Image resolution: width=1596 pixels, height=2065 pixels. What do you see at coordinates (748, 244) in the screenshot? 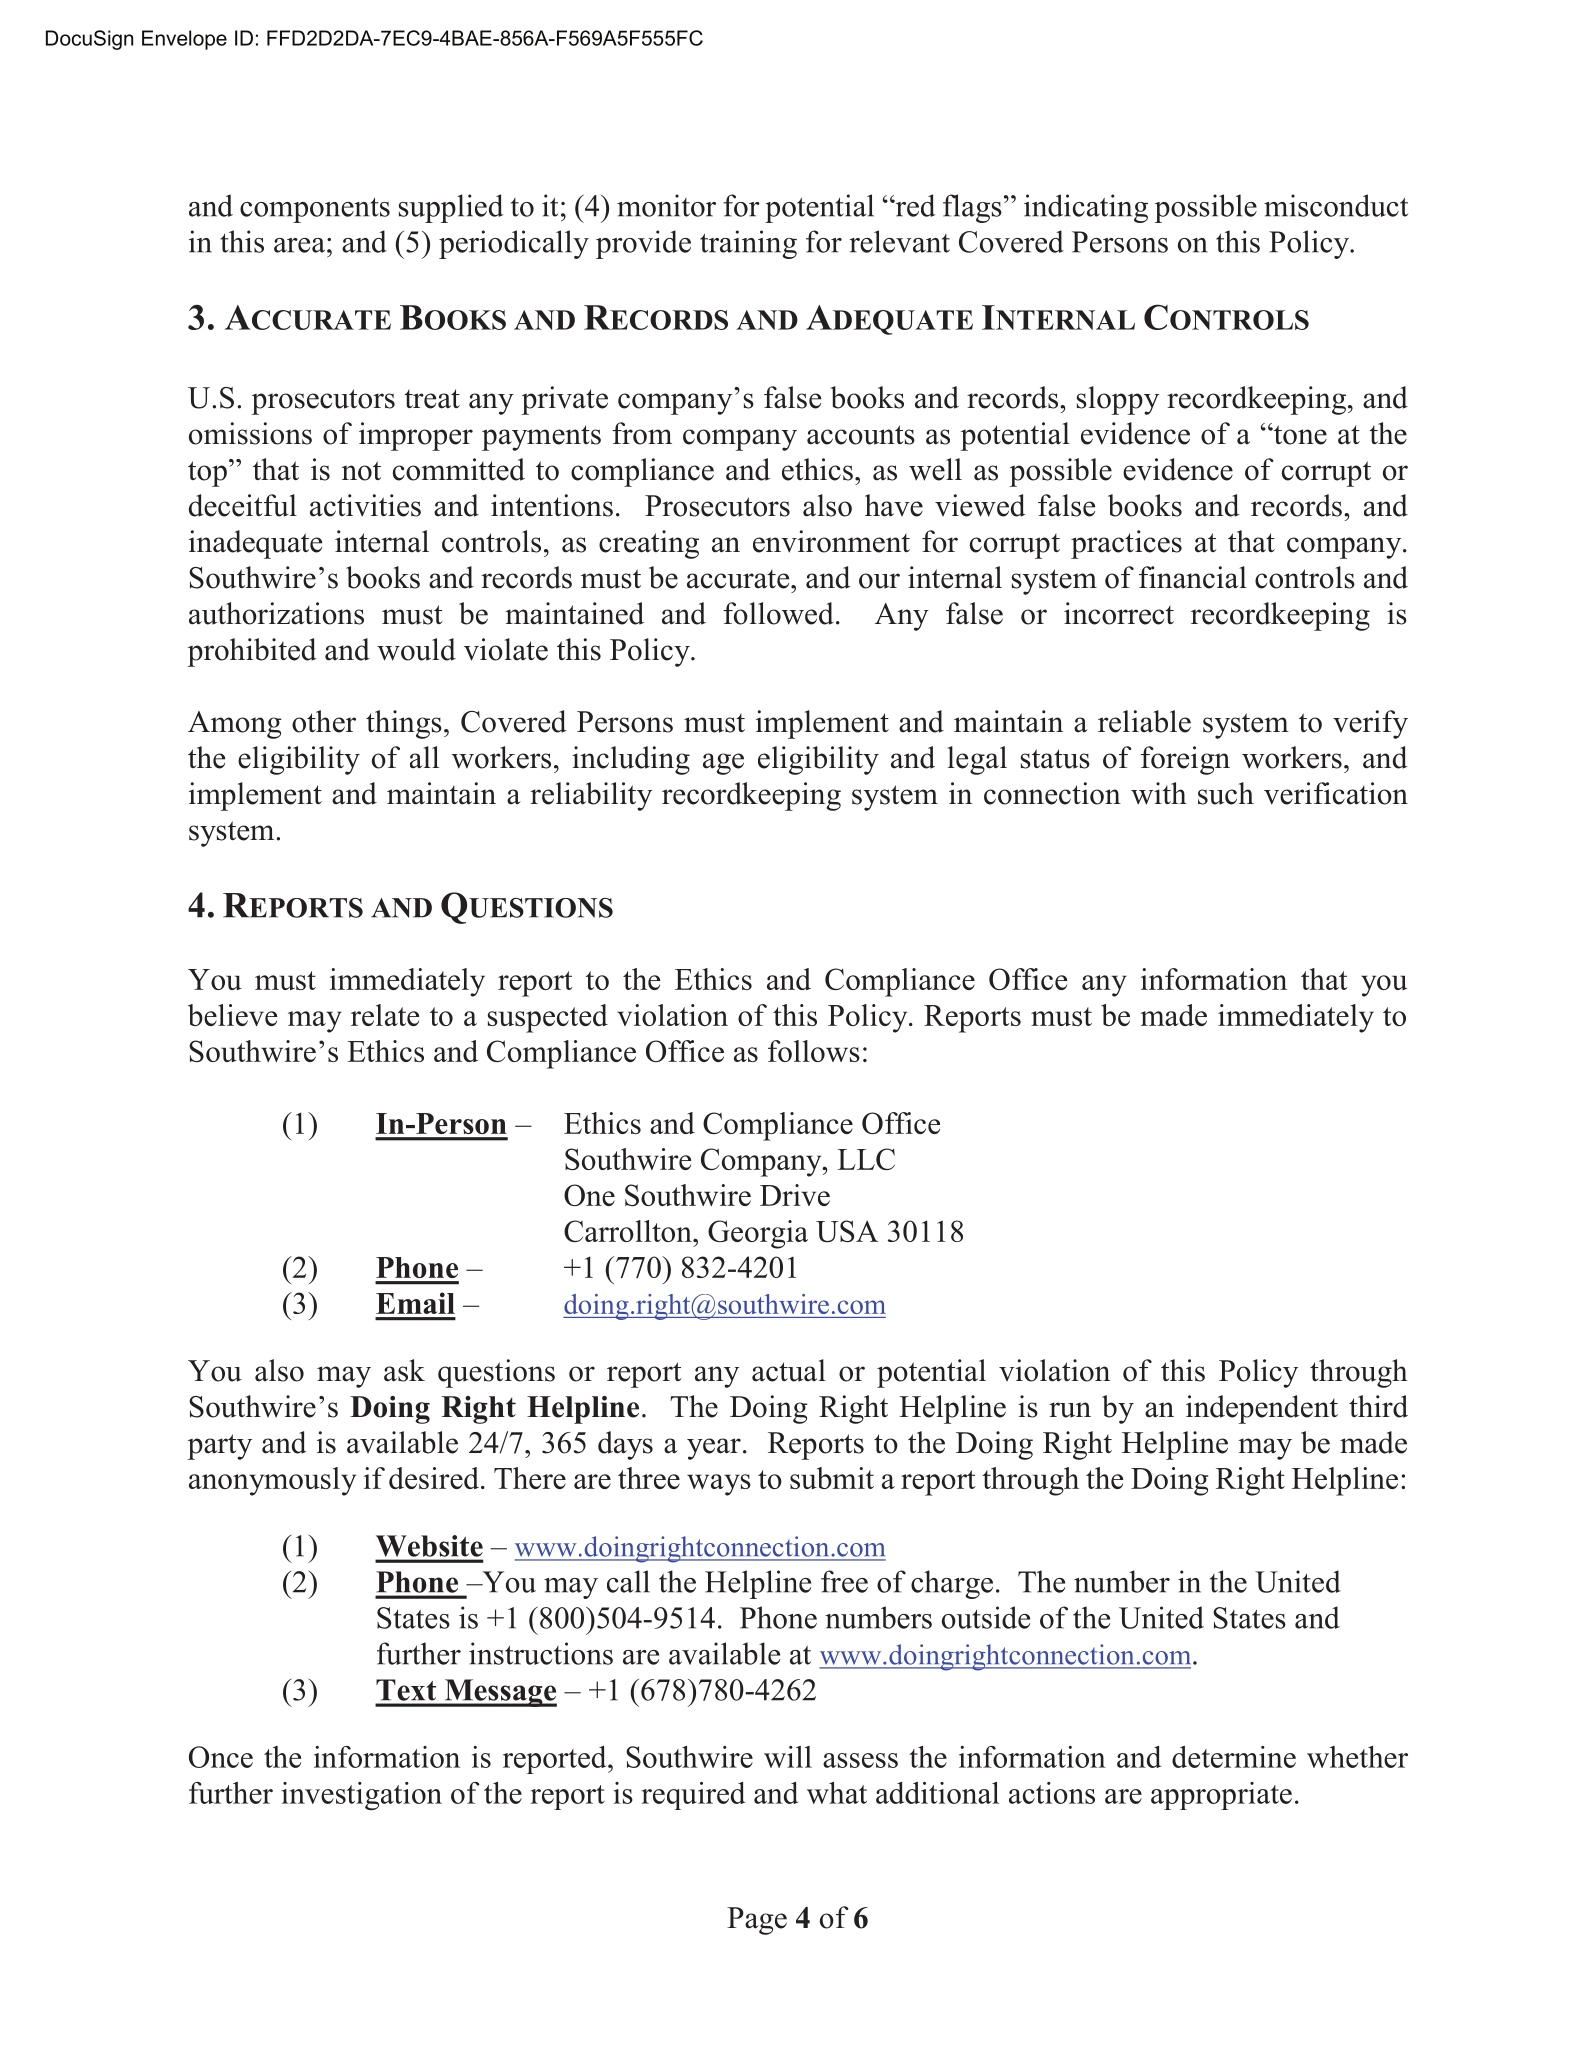
I see `training` at bounding box center [748, 244].
